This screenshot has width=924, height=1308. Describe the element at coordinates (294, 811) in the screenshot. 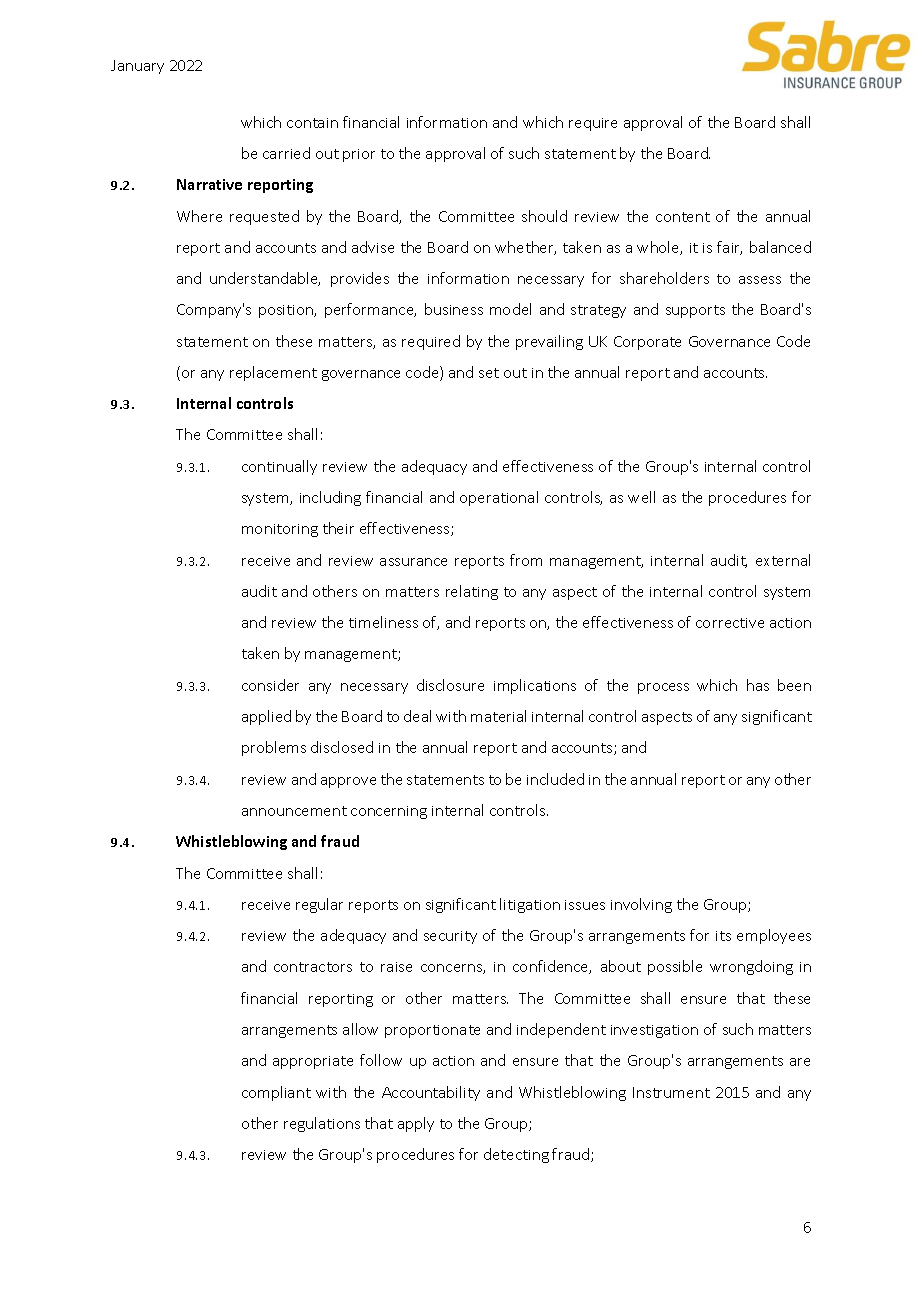

I see `announcement` at that location.
